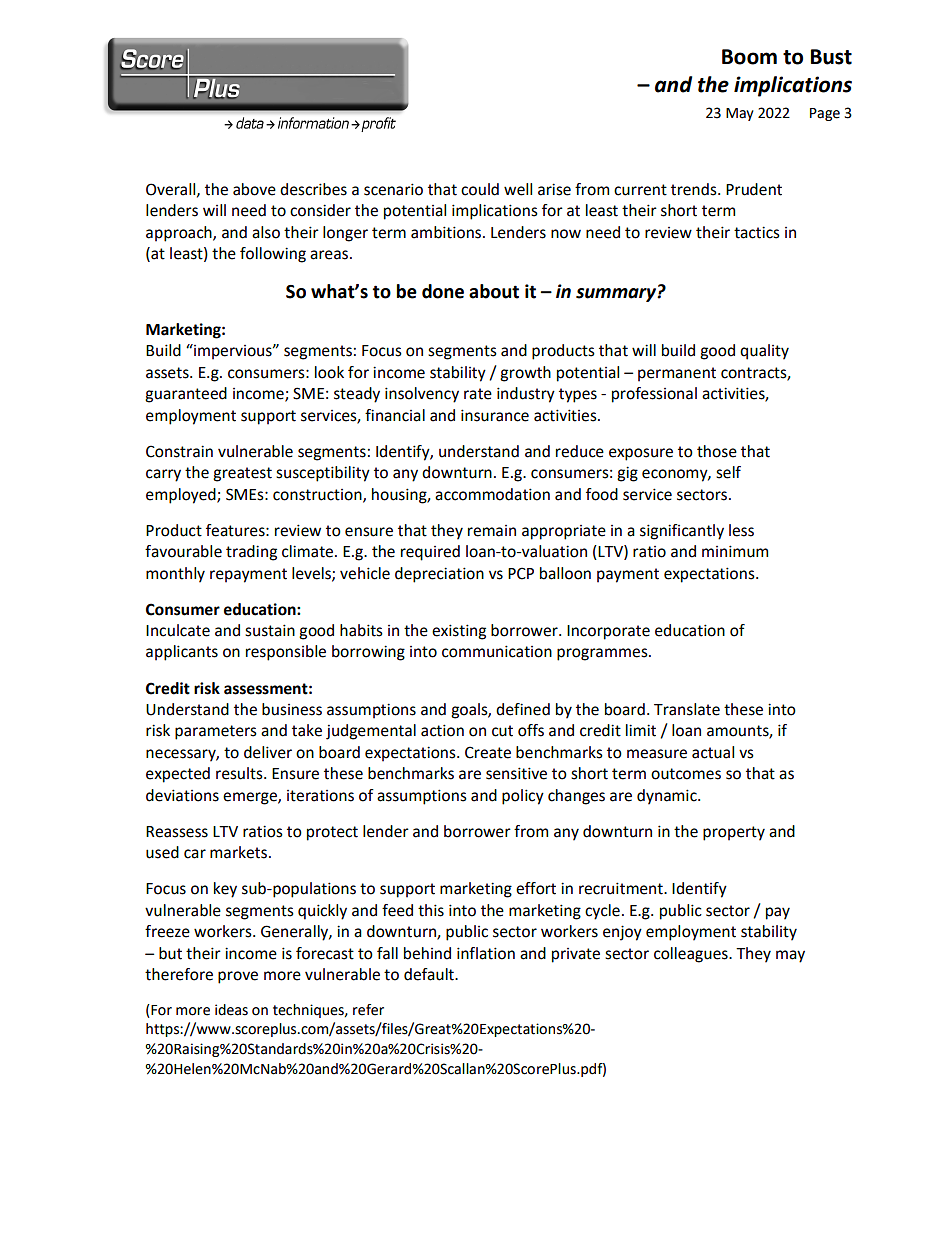 The height and width of the screenshot is (1233, 952). What do you see at coordinates (687, 709) in the screenshot?
I see `Translate` at bounding box center [687, 709].
